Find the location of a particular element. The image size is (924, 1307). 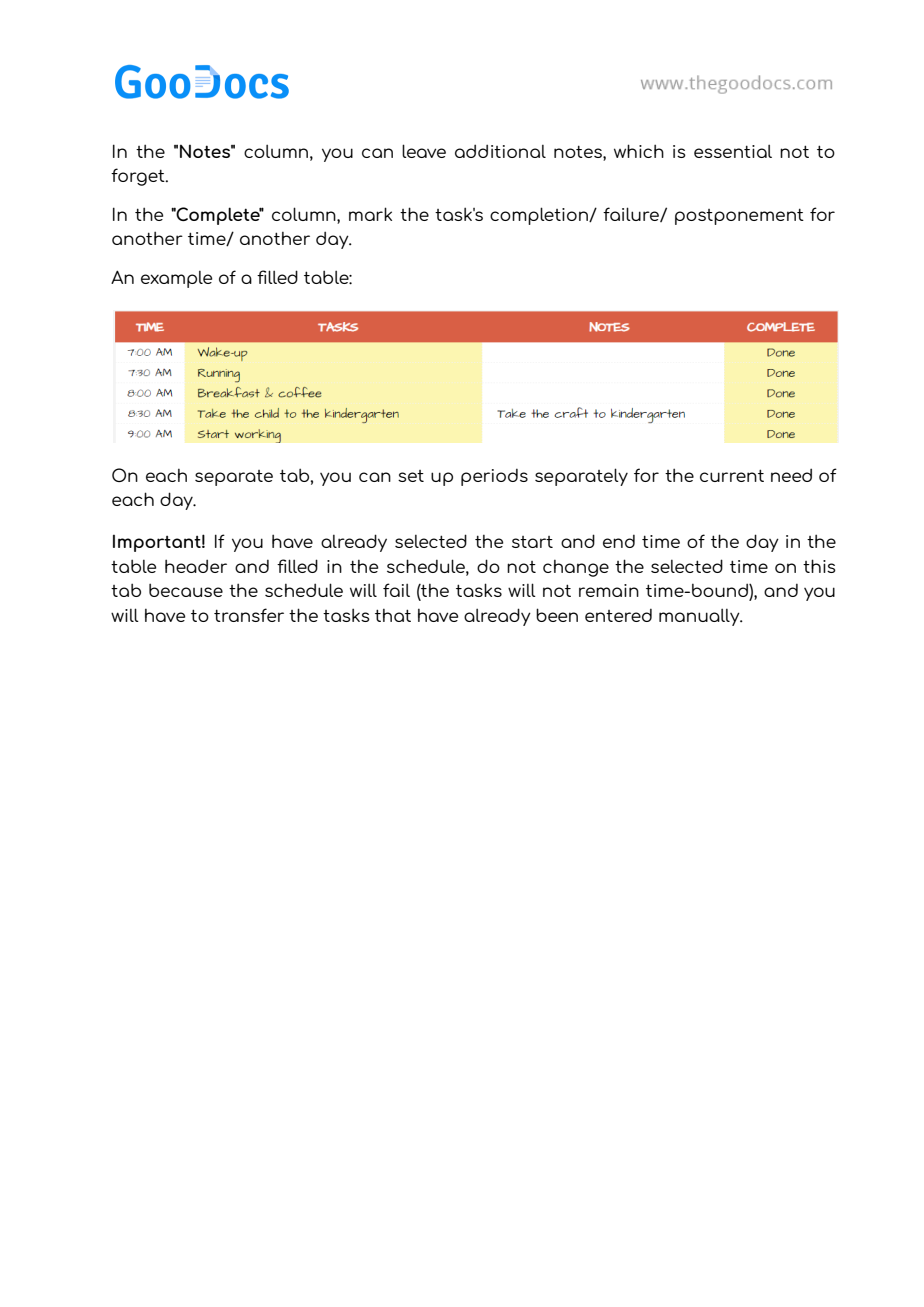

header is located at coordinates (196, 566).
